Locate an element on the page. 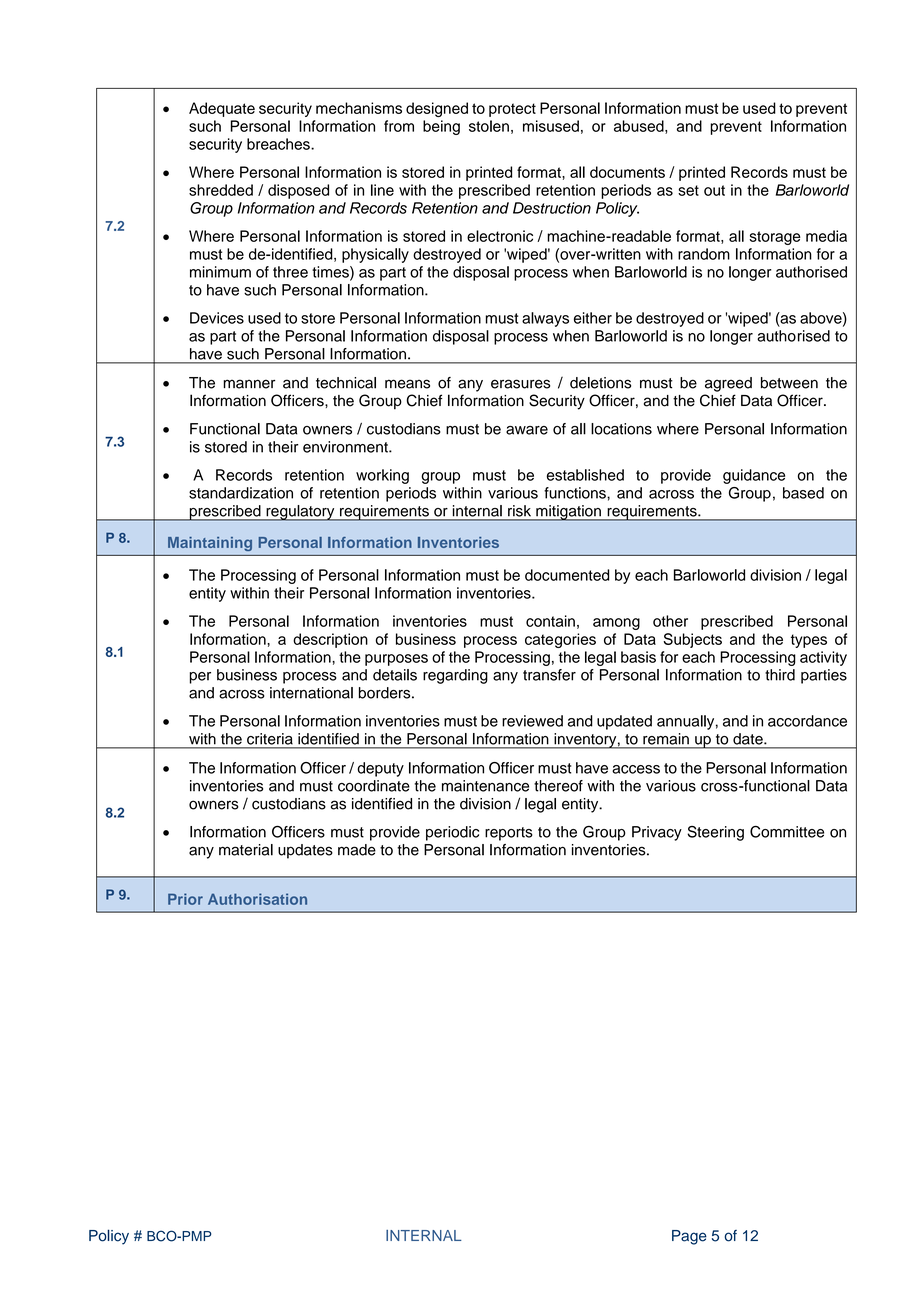 This page has width=924, height=1308. guidance is located at coordinates (754, 476).
